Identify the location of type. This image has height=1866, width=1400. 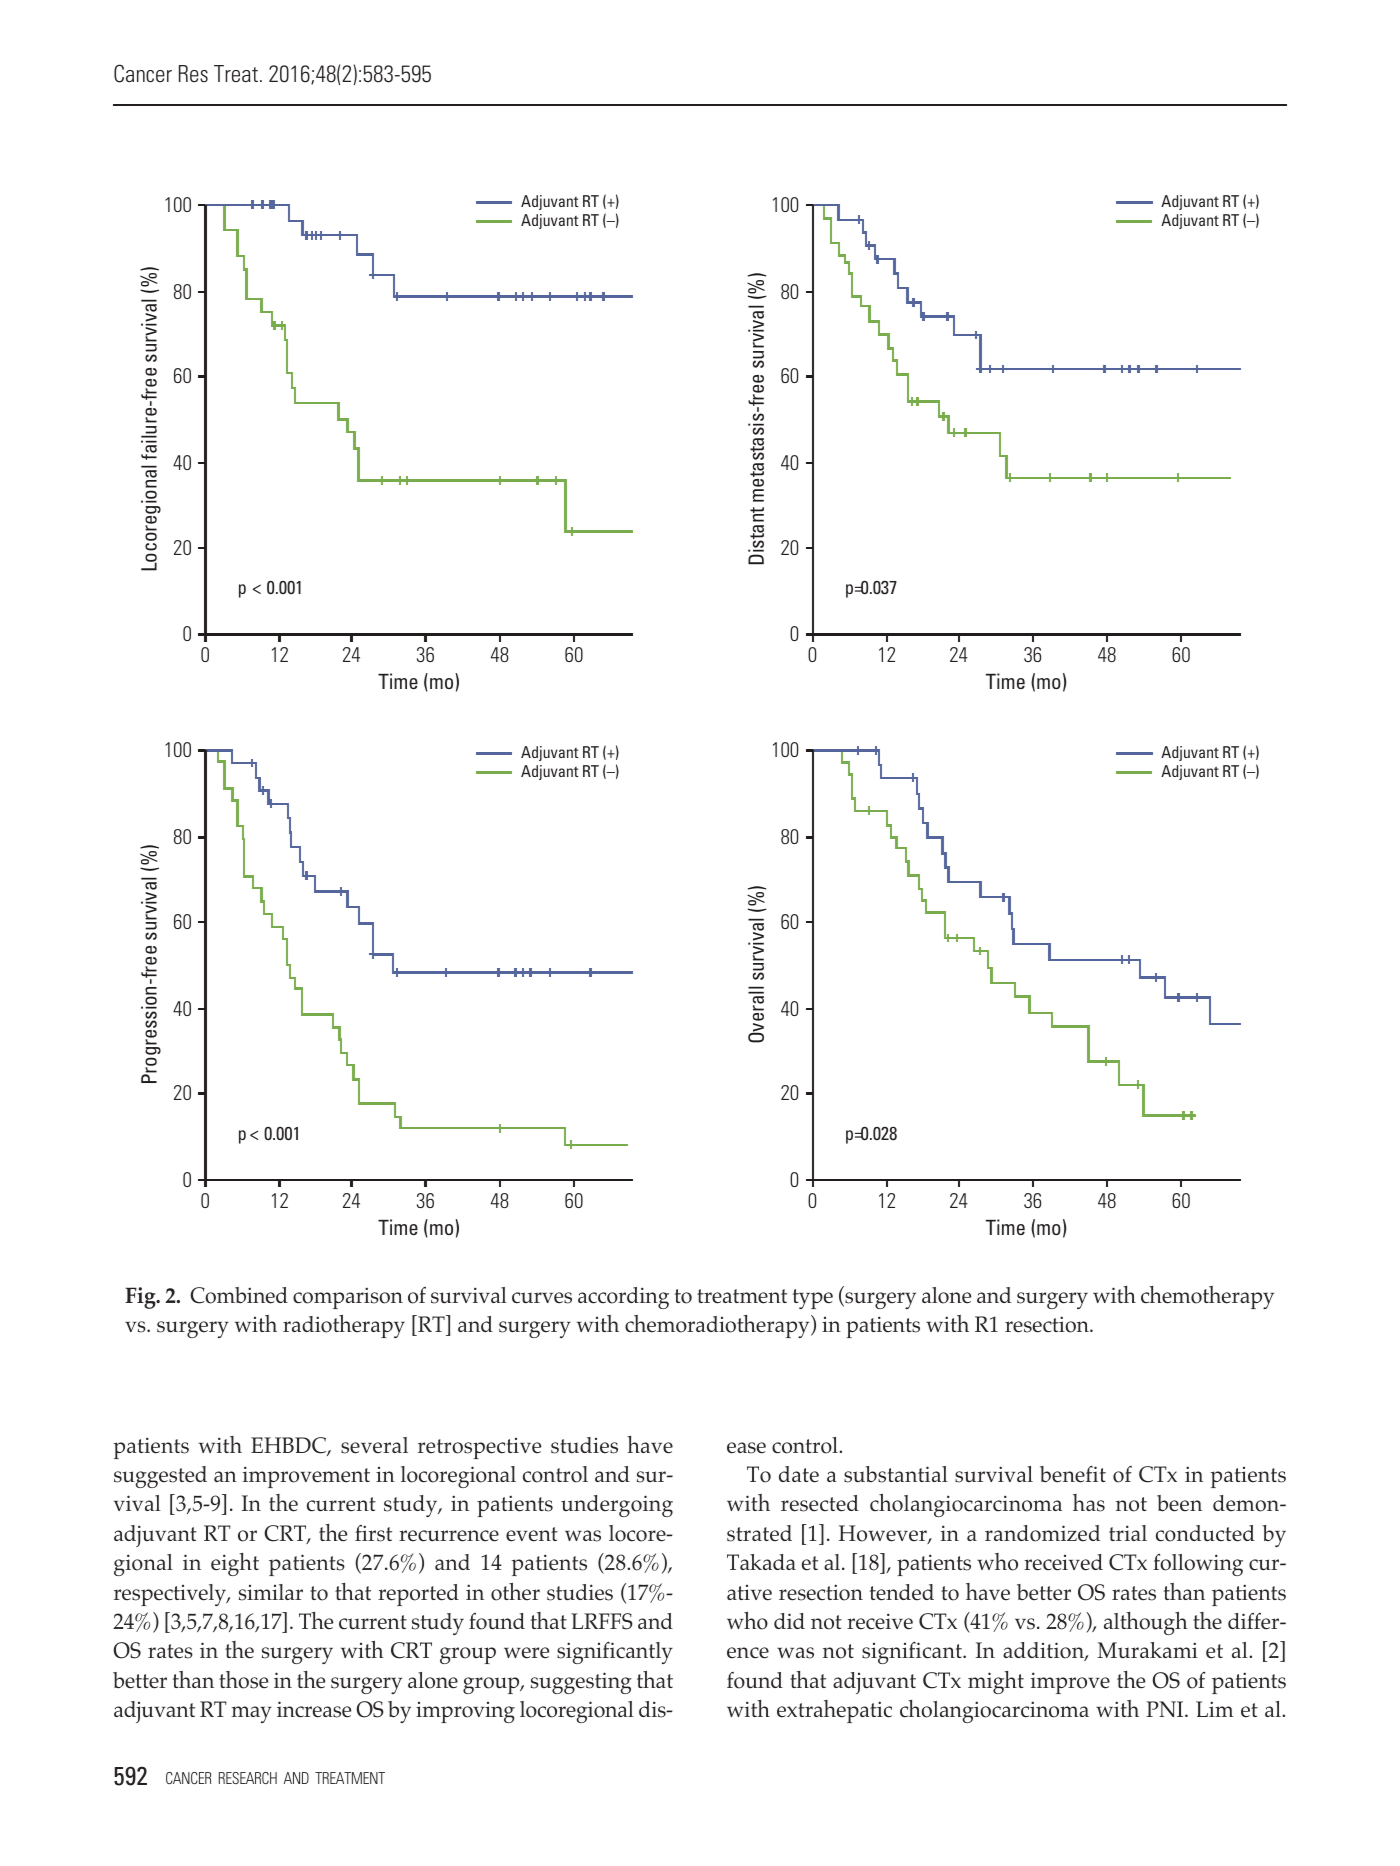
(812, 1299).
